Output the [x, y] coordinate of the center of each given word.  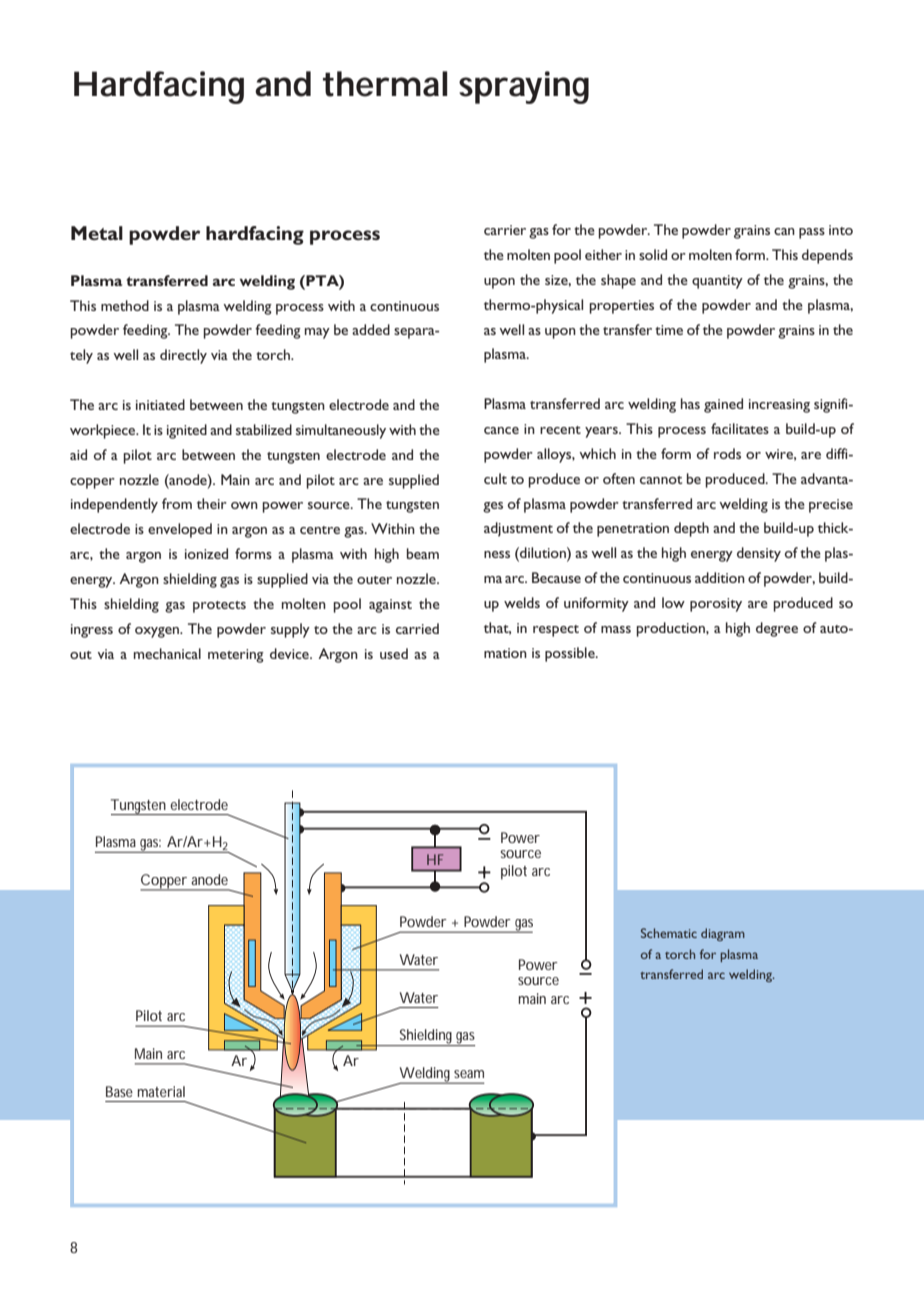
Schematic [669, 933]
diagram [723, 934]
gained [723, 405]
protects [219, 607]
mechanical [167, 653]
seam [469, 1074]
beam [423, 553]
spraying [524, 87]
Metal [97, 233]
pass [812, 233]
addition [720, 577]
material [161, 1091]
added [371, 329]
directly [183, 356]
